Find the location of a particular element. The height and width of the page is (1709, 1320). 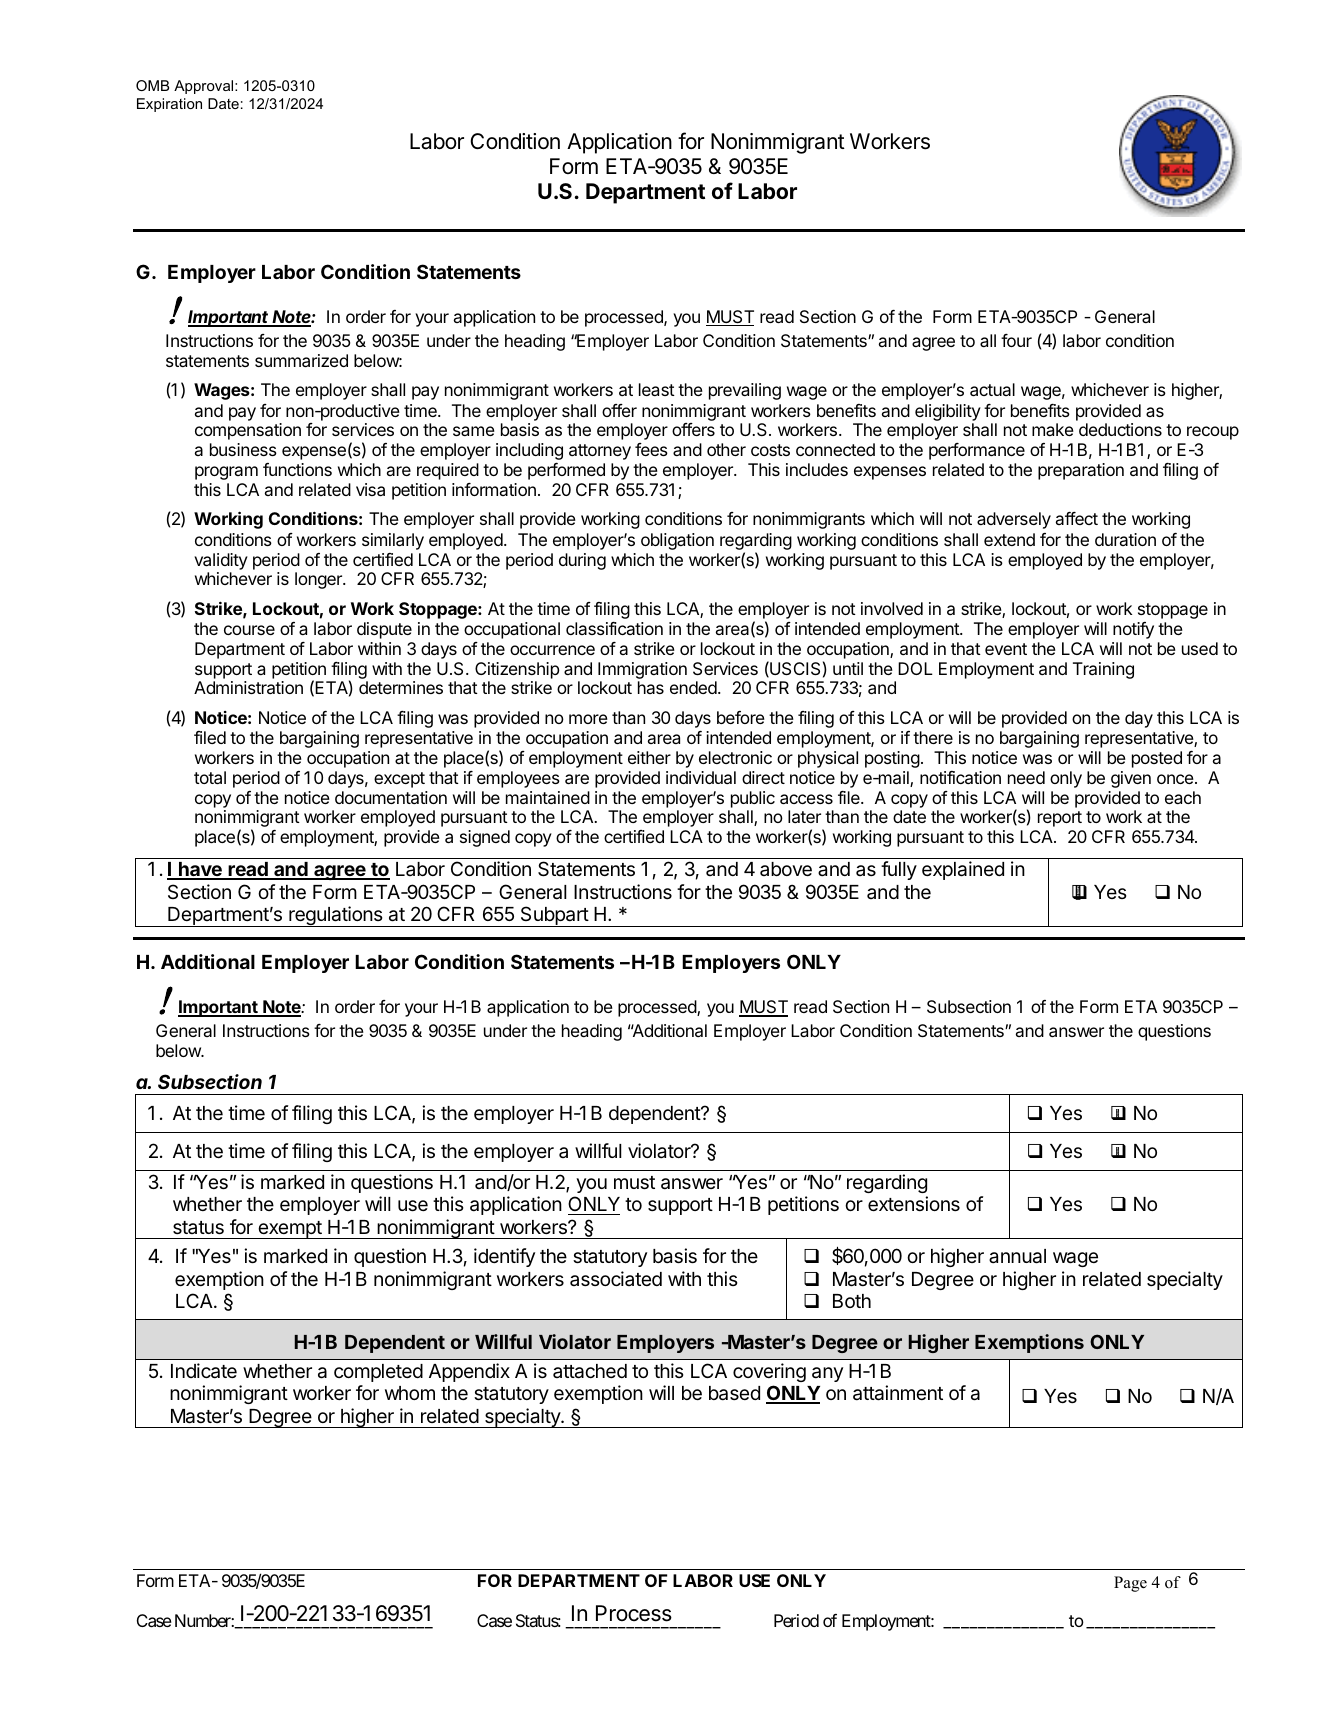

annual is located at coordinates (1017, 1256).
